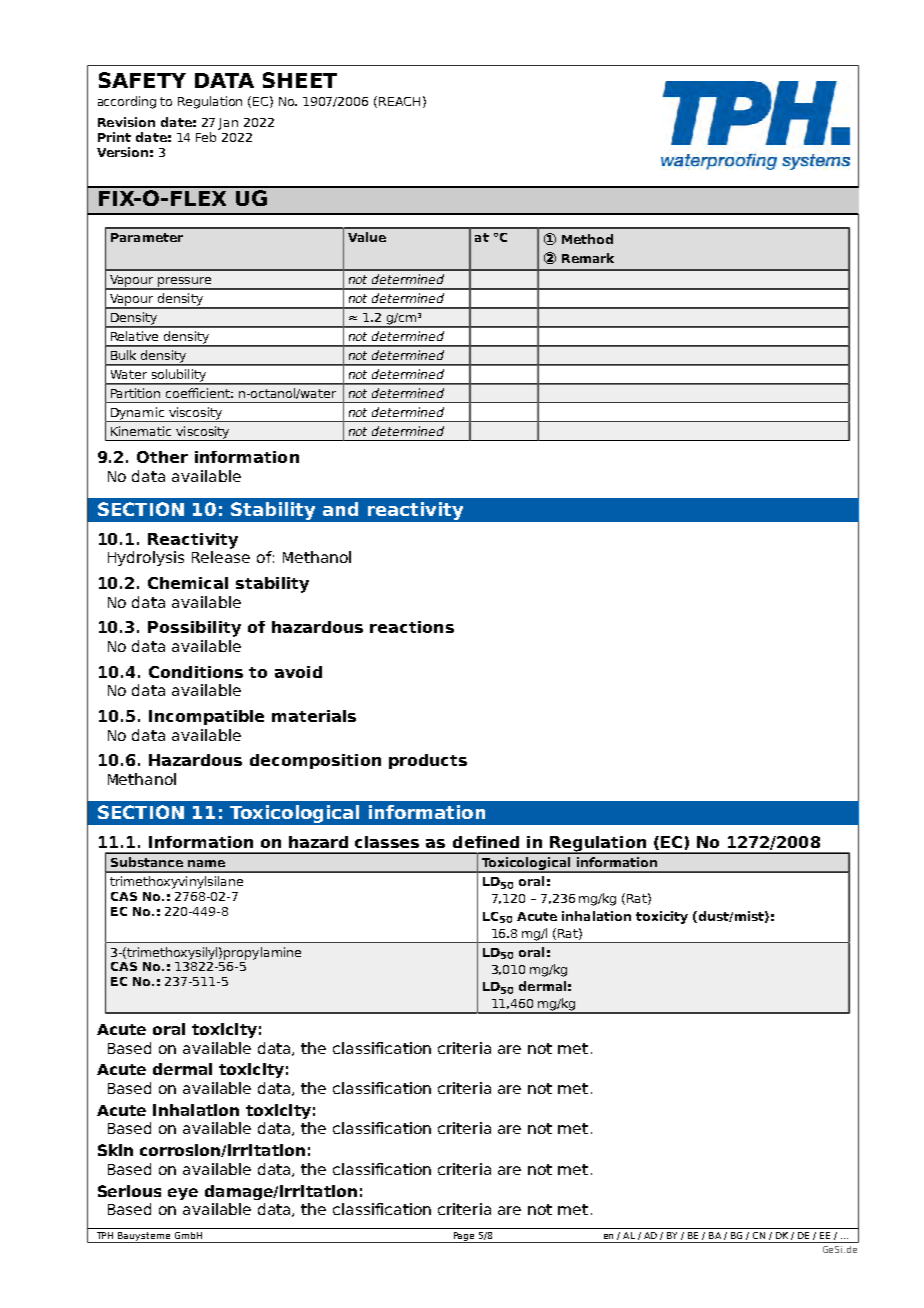  What do you see at coordinates (206, 863) in the screenshot?
I see `name` at bounding box center [206, 863].
